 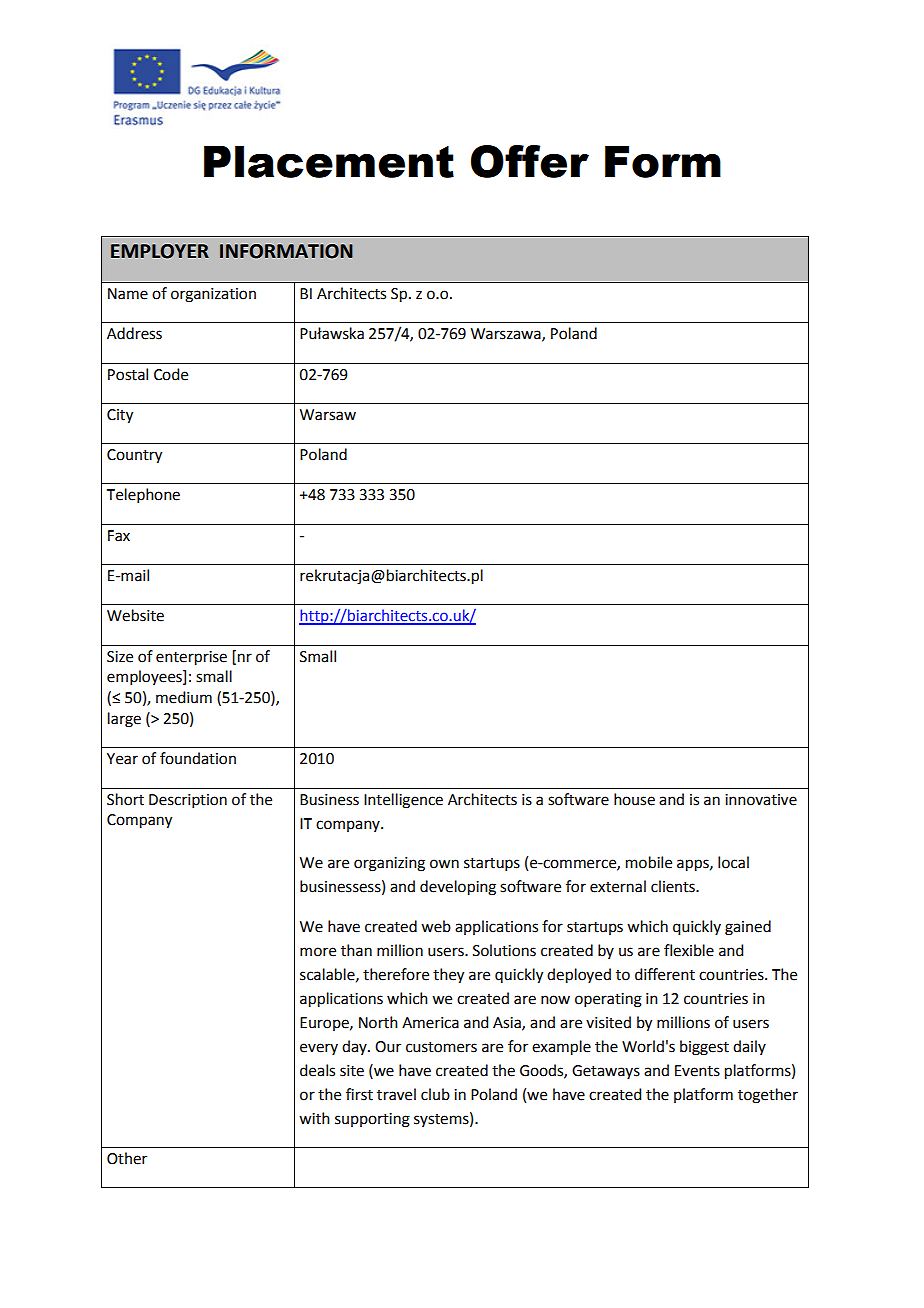 What do you see at coordinates (160, 251) in the screenshot?
I see `EMPLOYER` at bounding box center [160, 251].
